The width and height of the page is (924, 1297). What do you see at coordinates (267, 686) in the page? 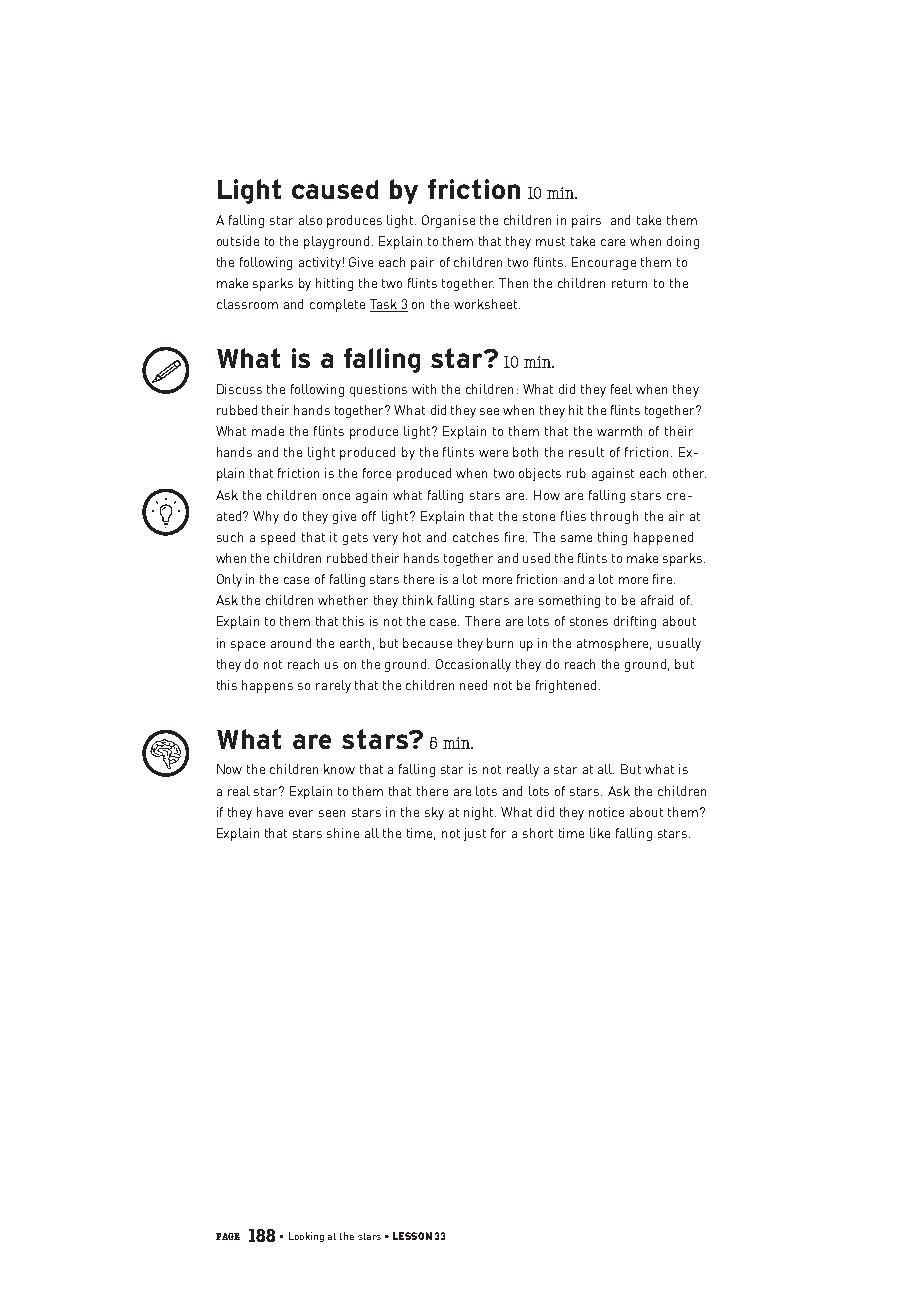
I see `happens` at bounding box center [267, 686].
